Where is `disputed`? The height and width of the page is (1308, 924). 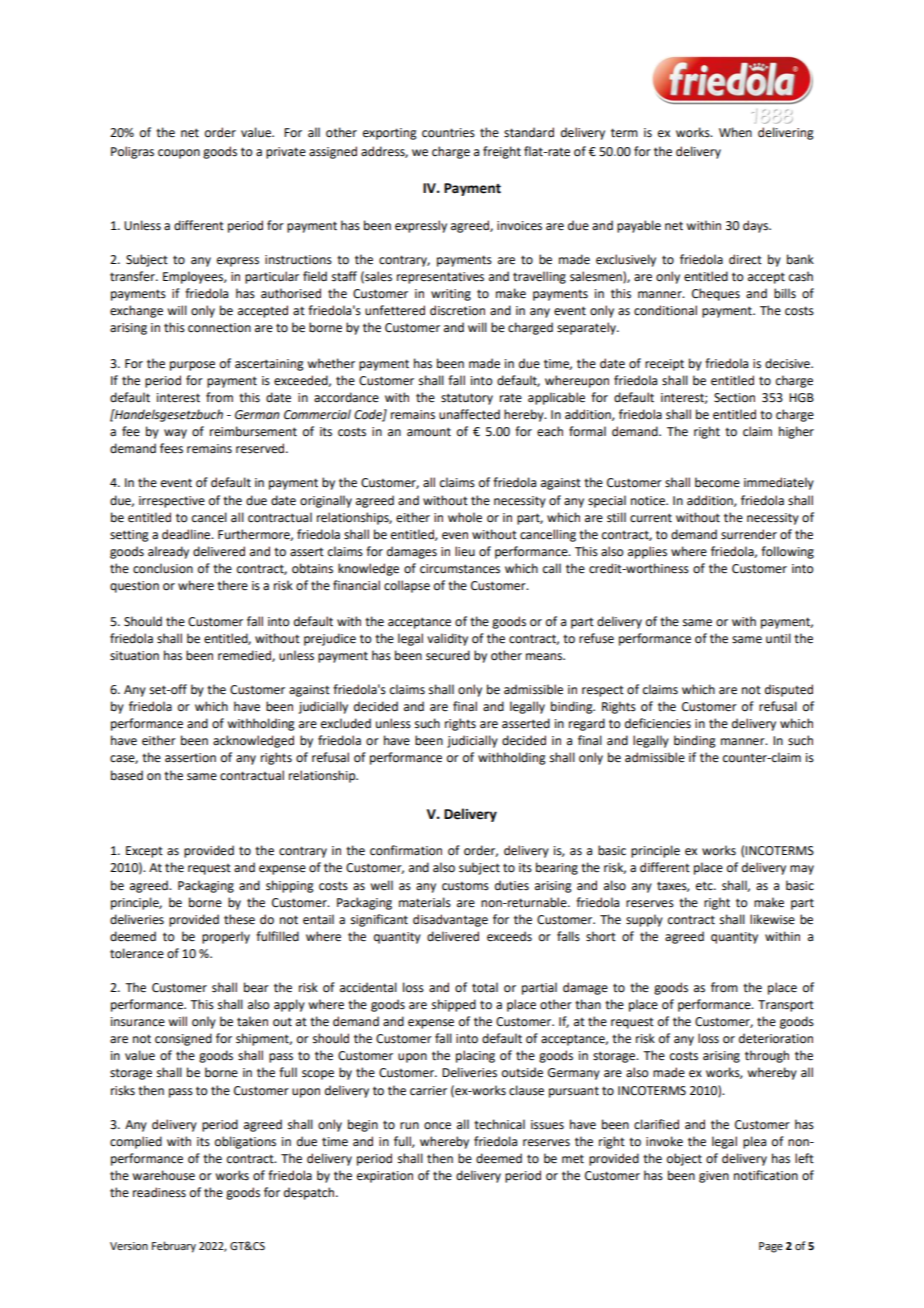 disputed is located at coordinates (789, 690).
